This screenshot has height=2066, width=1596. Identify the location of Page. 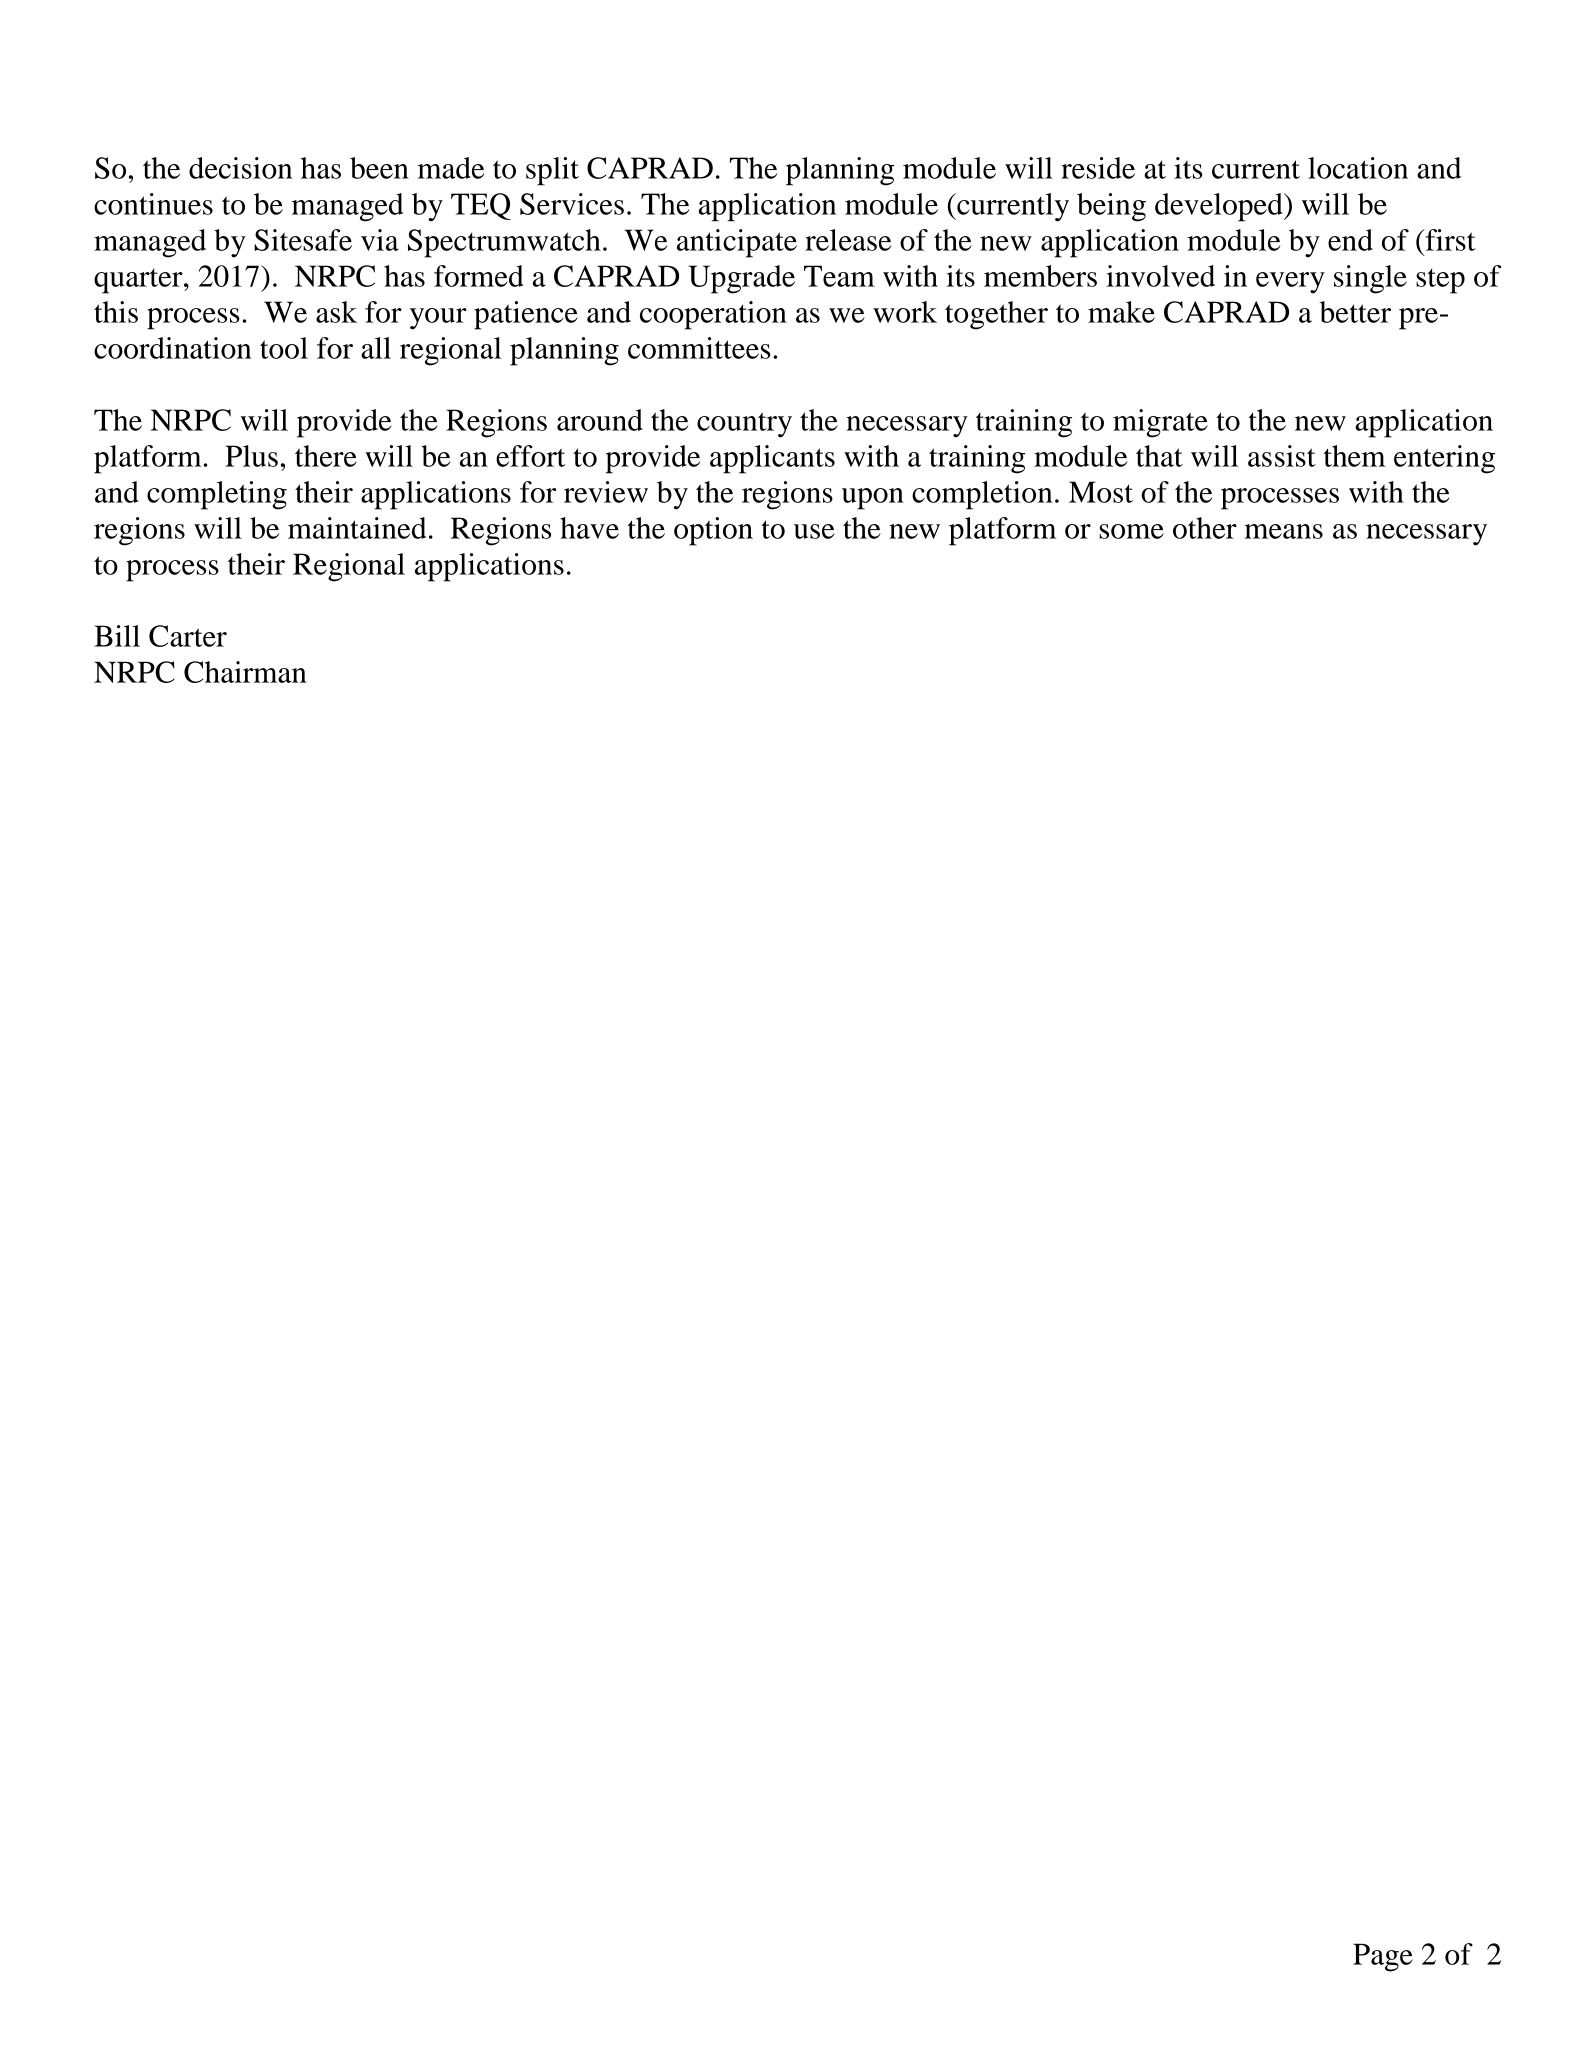
(1383, 1957).
